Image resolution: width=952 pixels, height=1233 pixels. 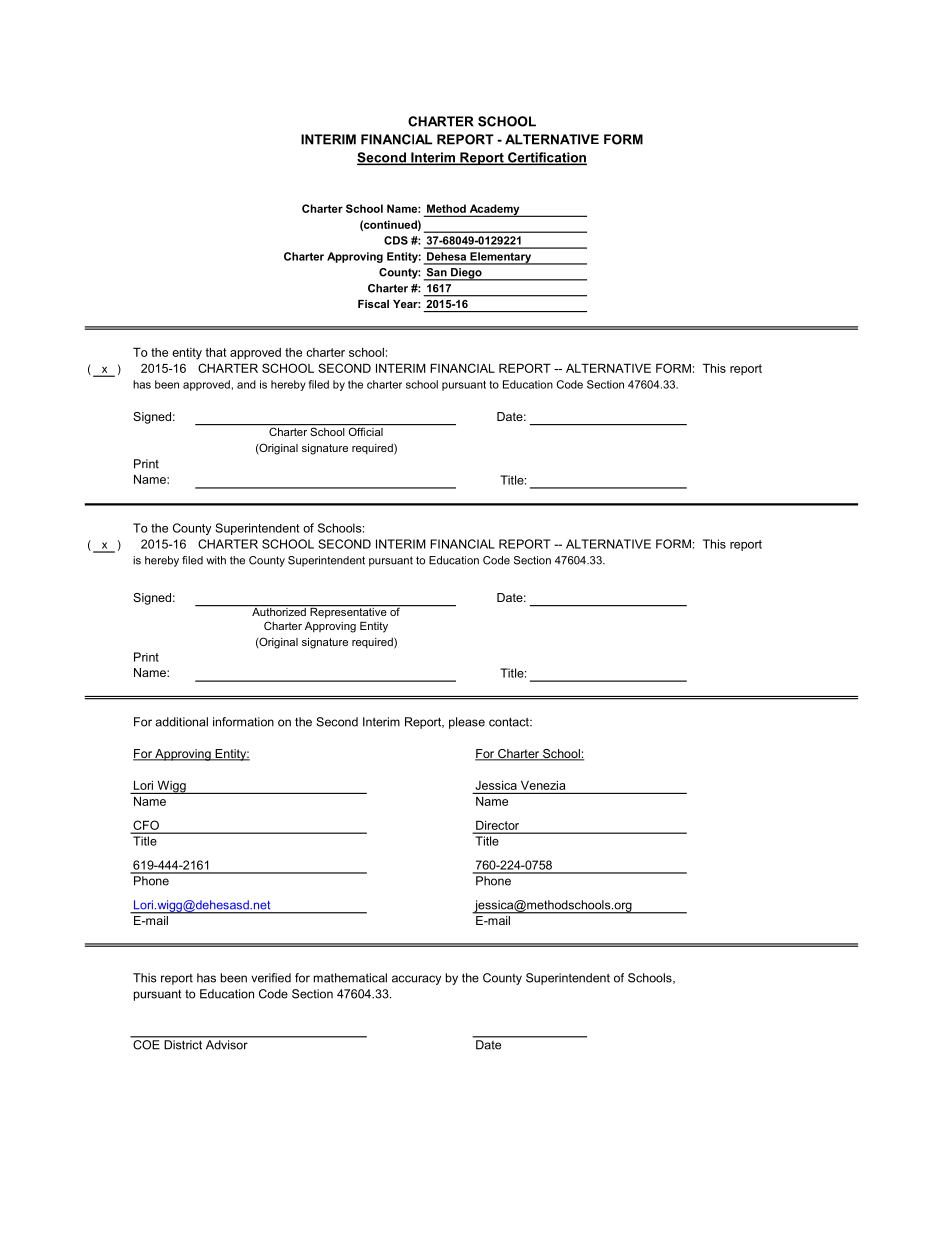 I want to click on contact, so click(x=510, y=722).
